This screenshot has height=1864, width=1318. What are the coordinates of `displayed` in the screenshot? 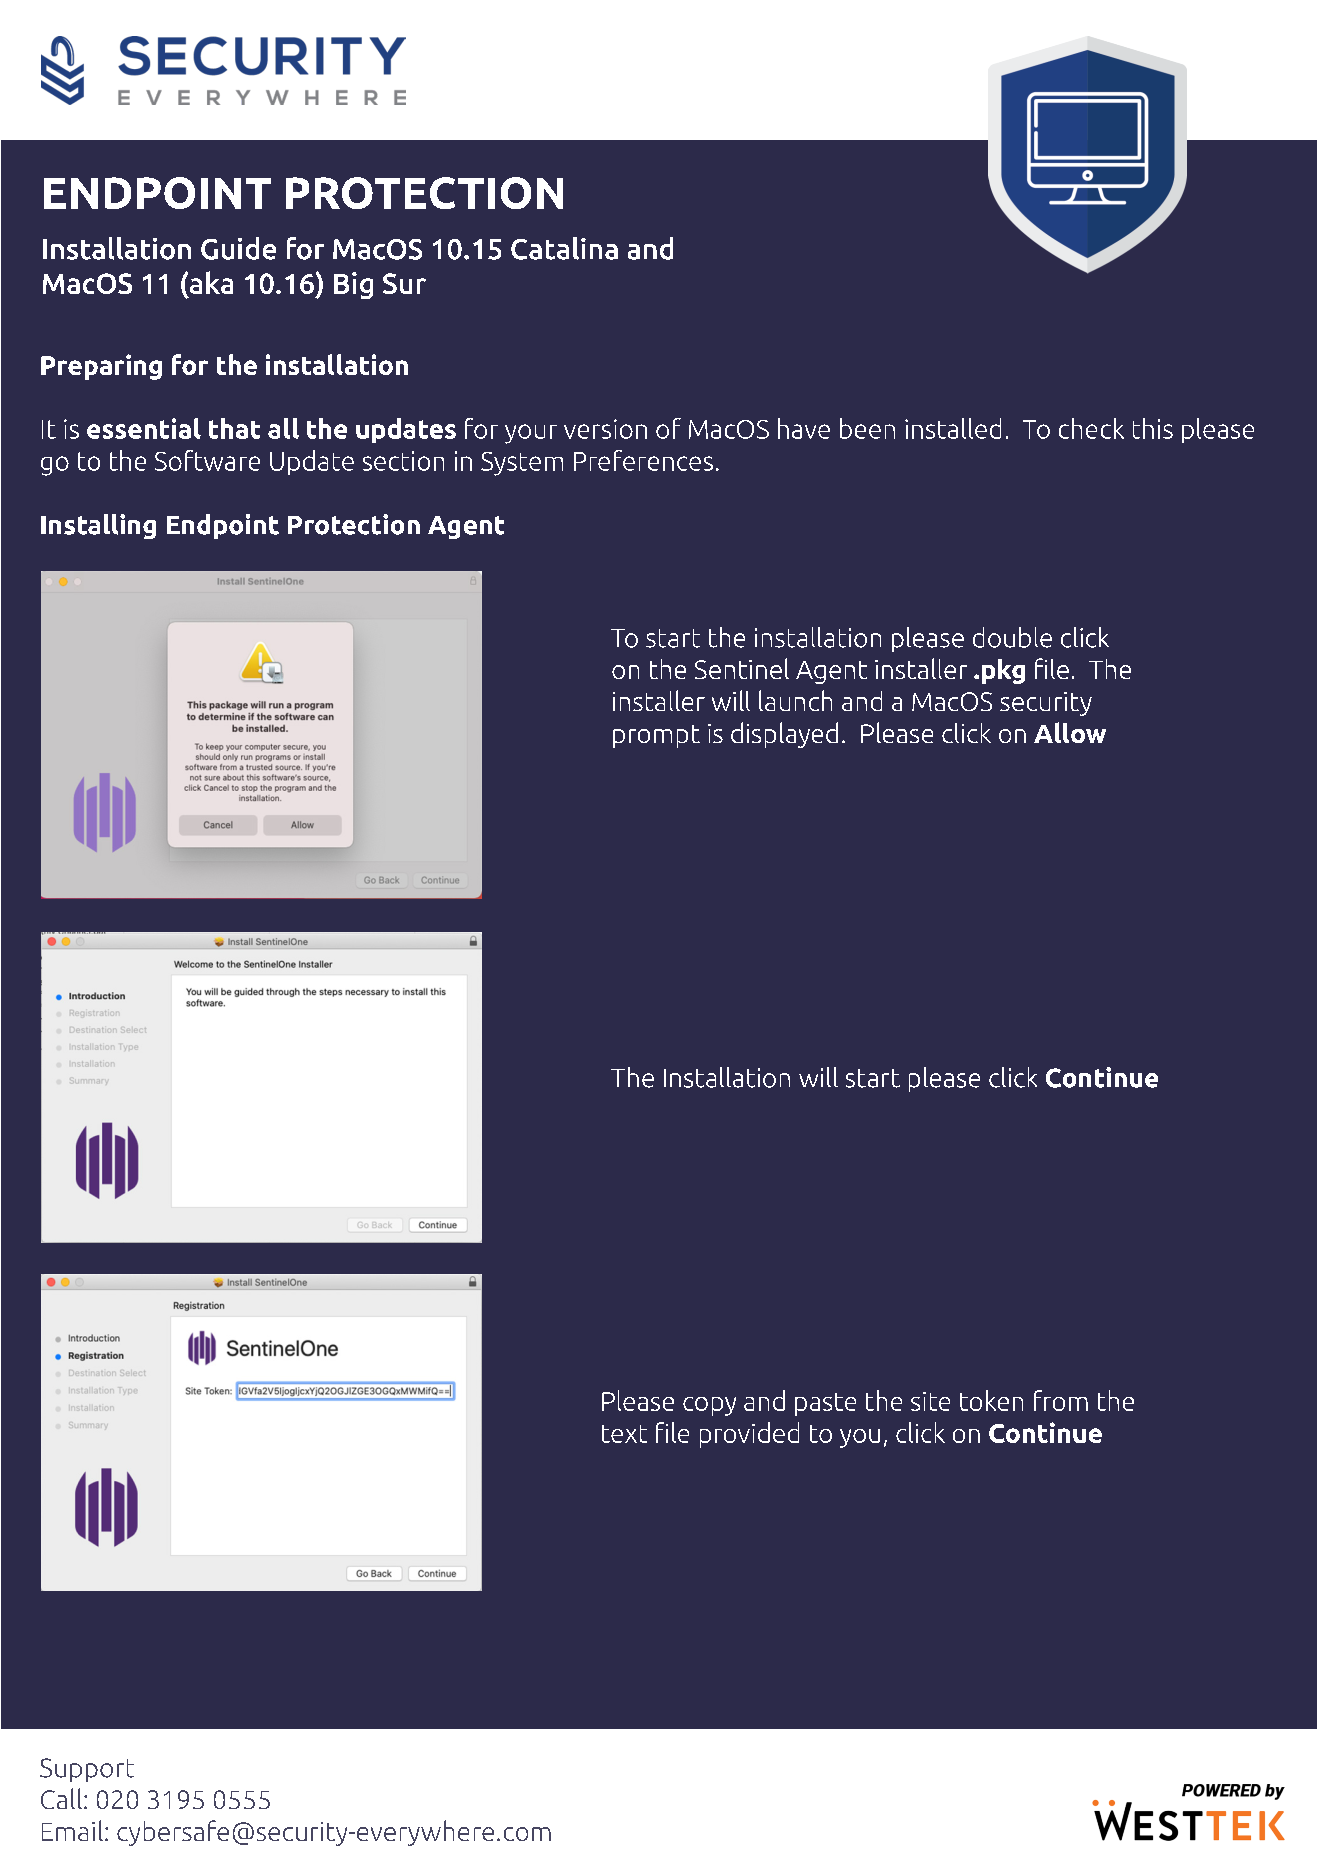 It's located at (784, 735).
